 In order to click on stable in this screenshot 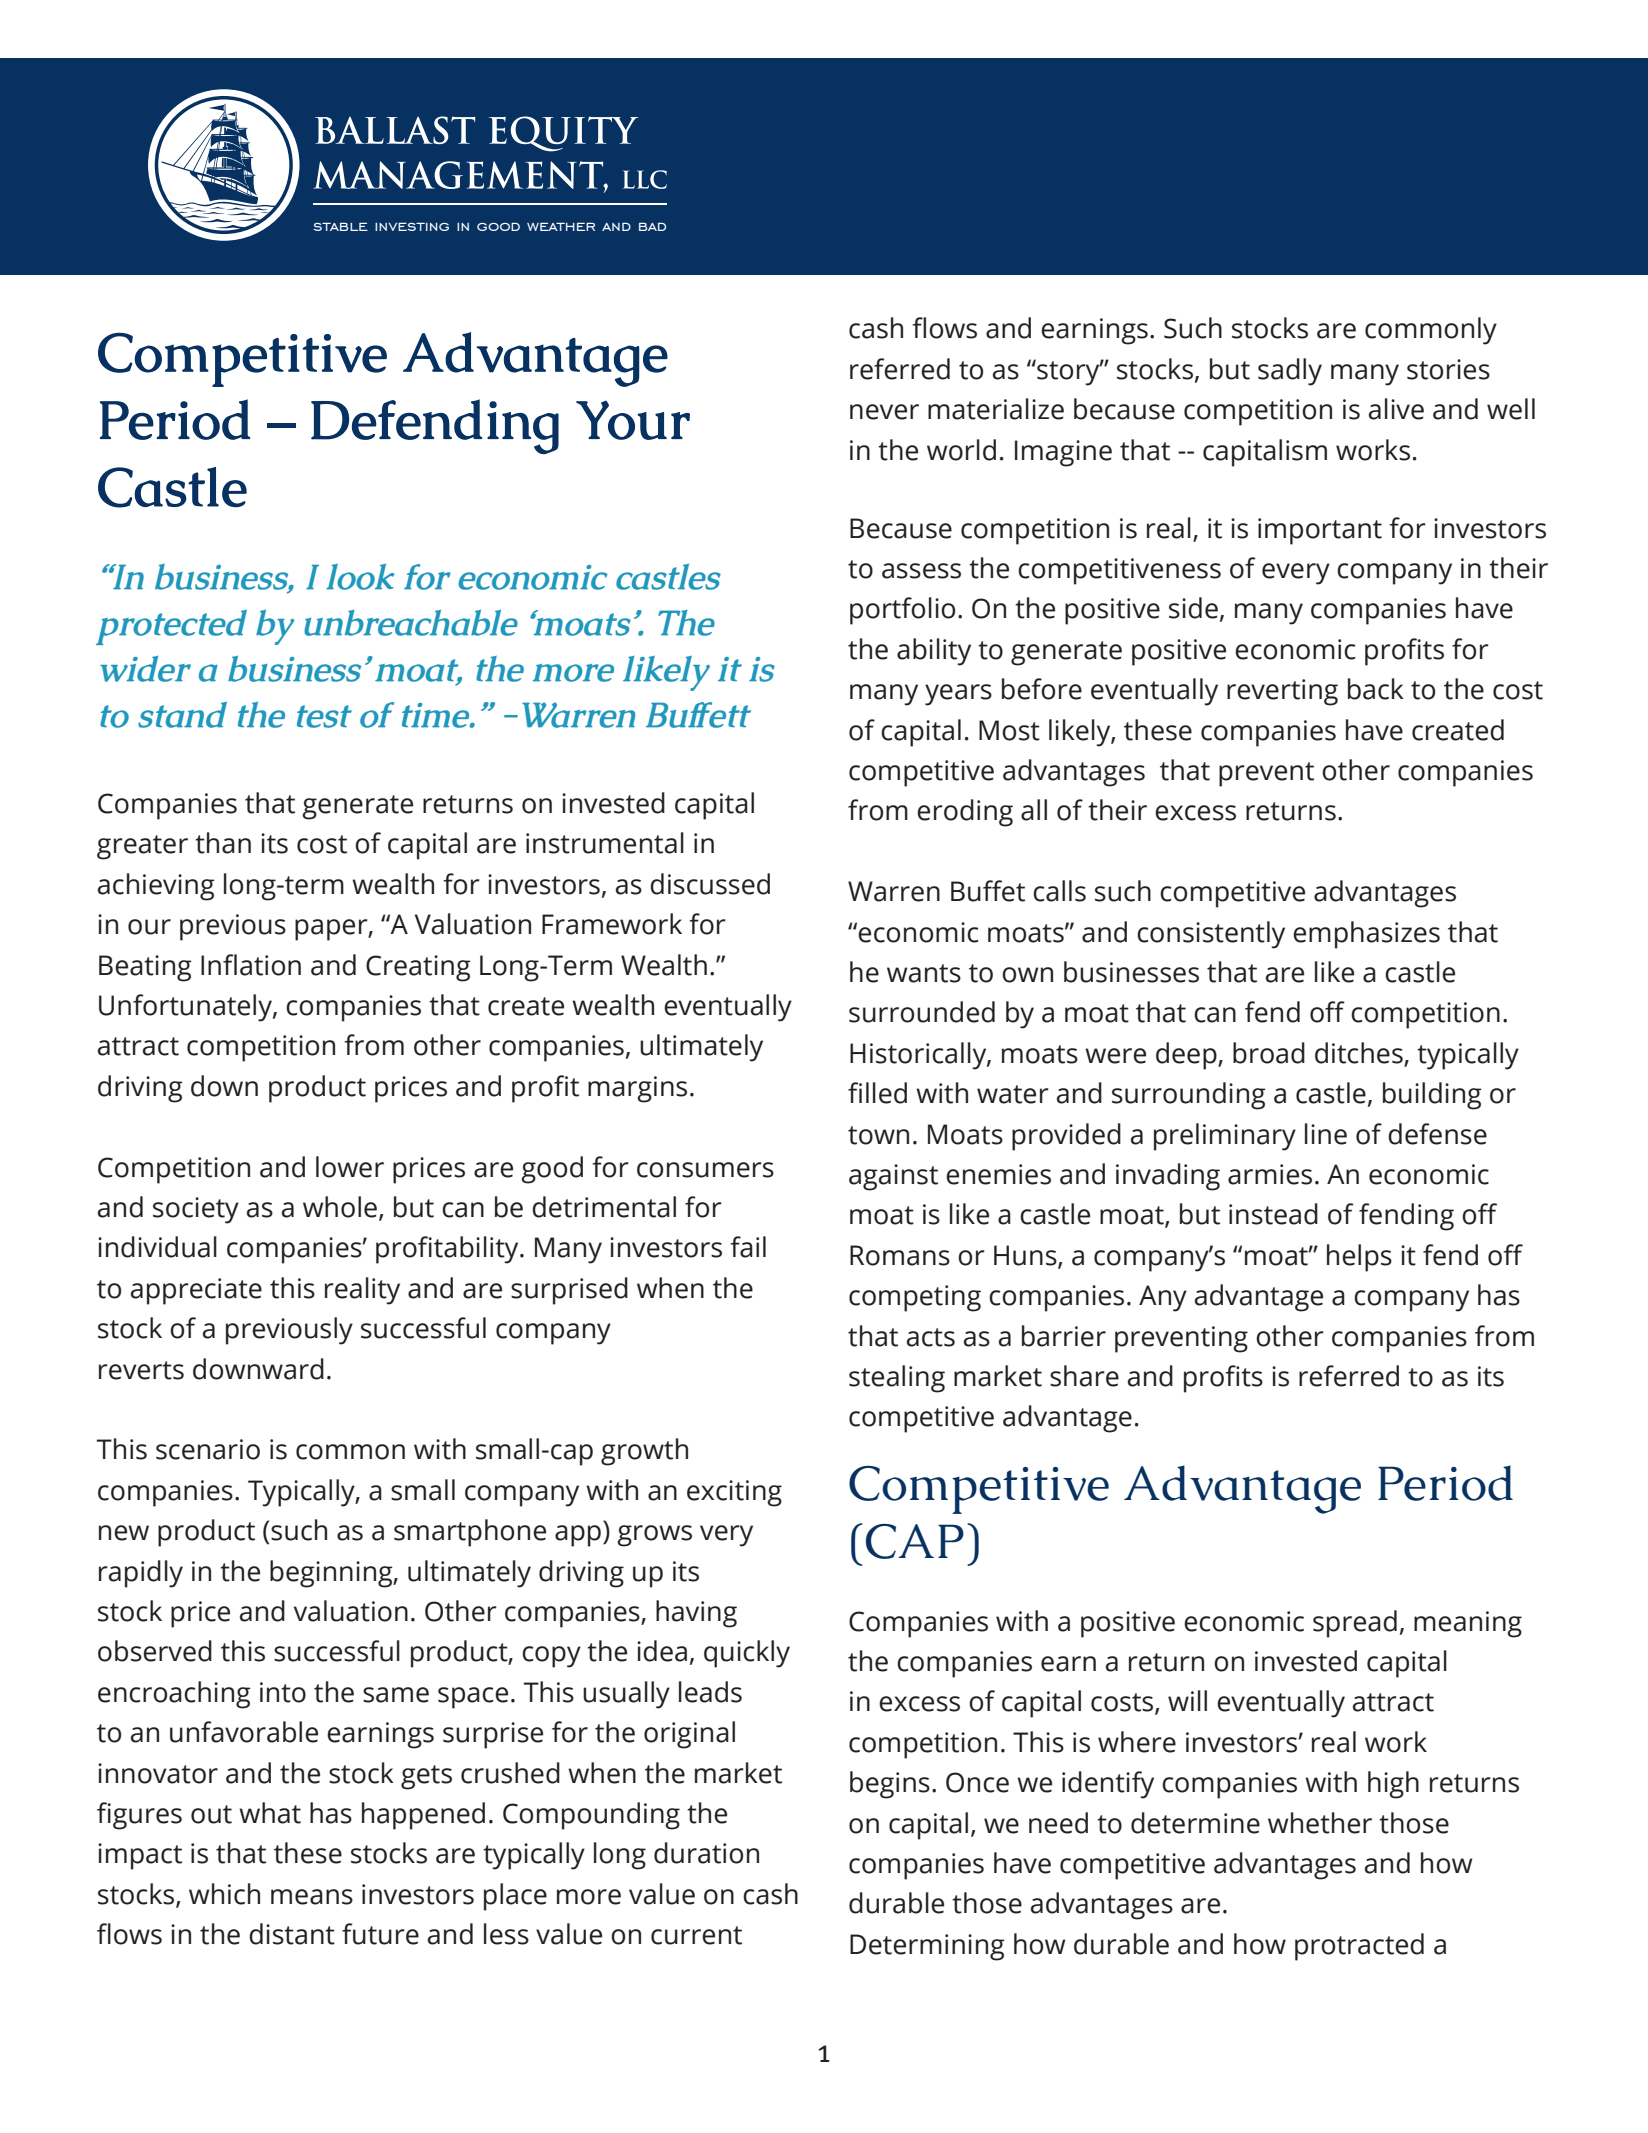, I will do `click(341, 227)`.
